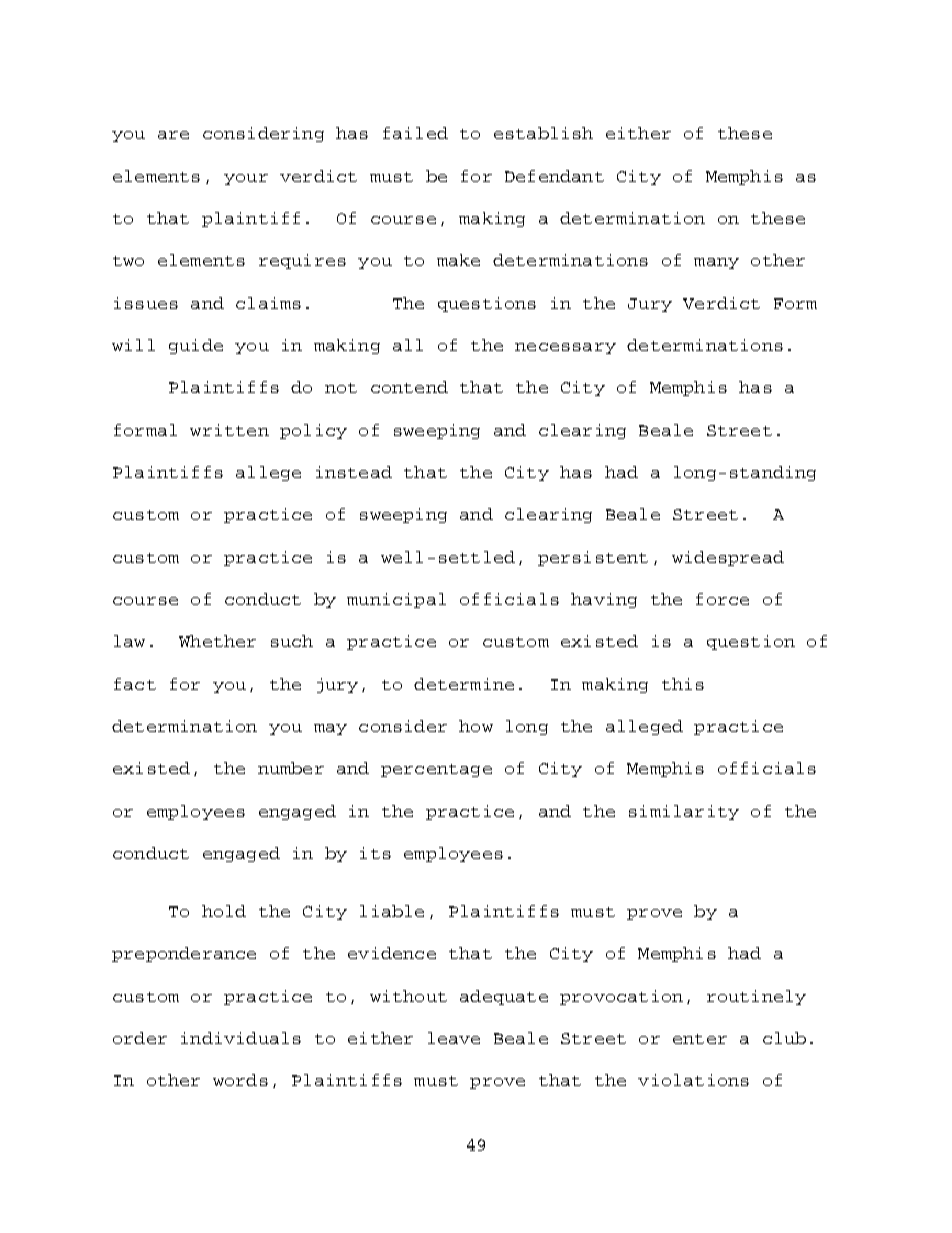  Describe the element at coordinates (454, 1038) in the document. I see `leave` at that location.
